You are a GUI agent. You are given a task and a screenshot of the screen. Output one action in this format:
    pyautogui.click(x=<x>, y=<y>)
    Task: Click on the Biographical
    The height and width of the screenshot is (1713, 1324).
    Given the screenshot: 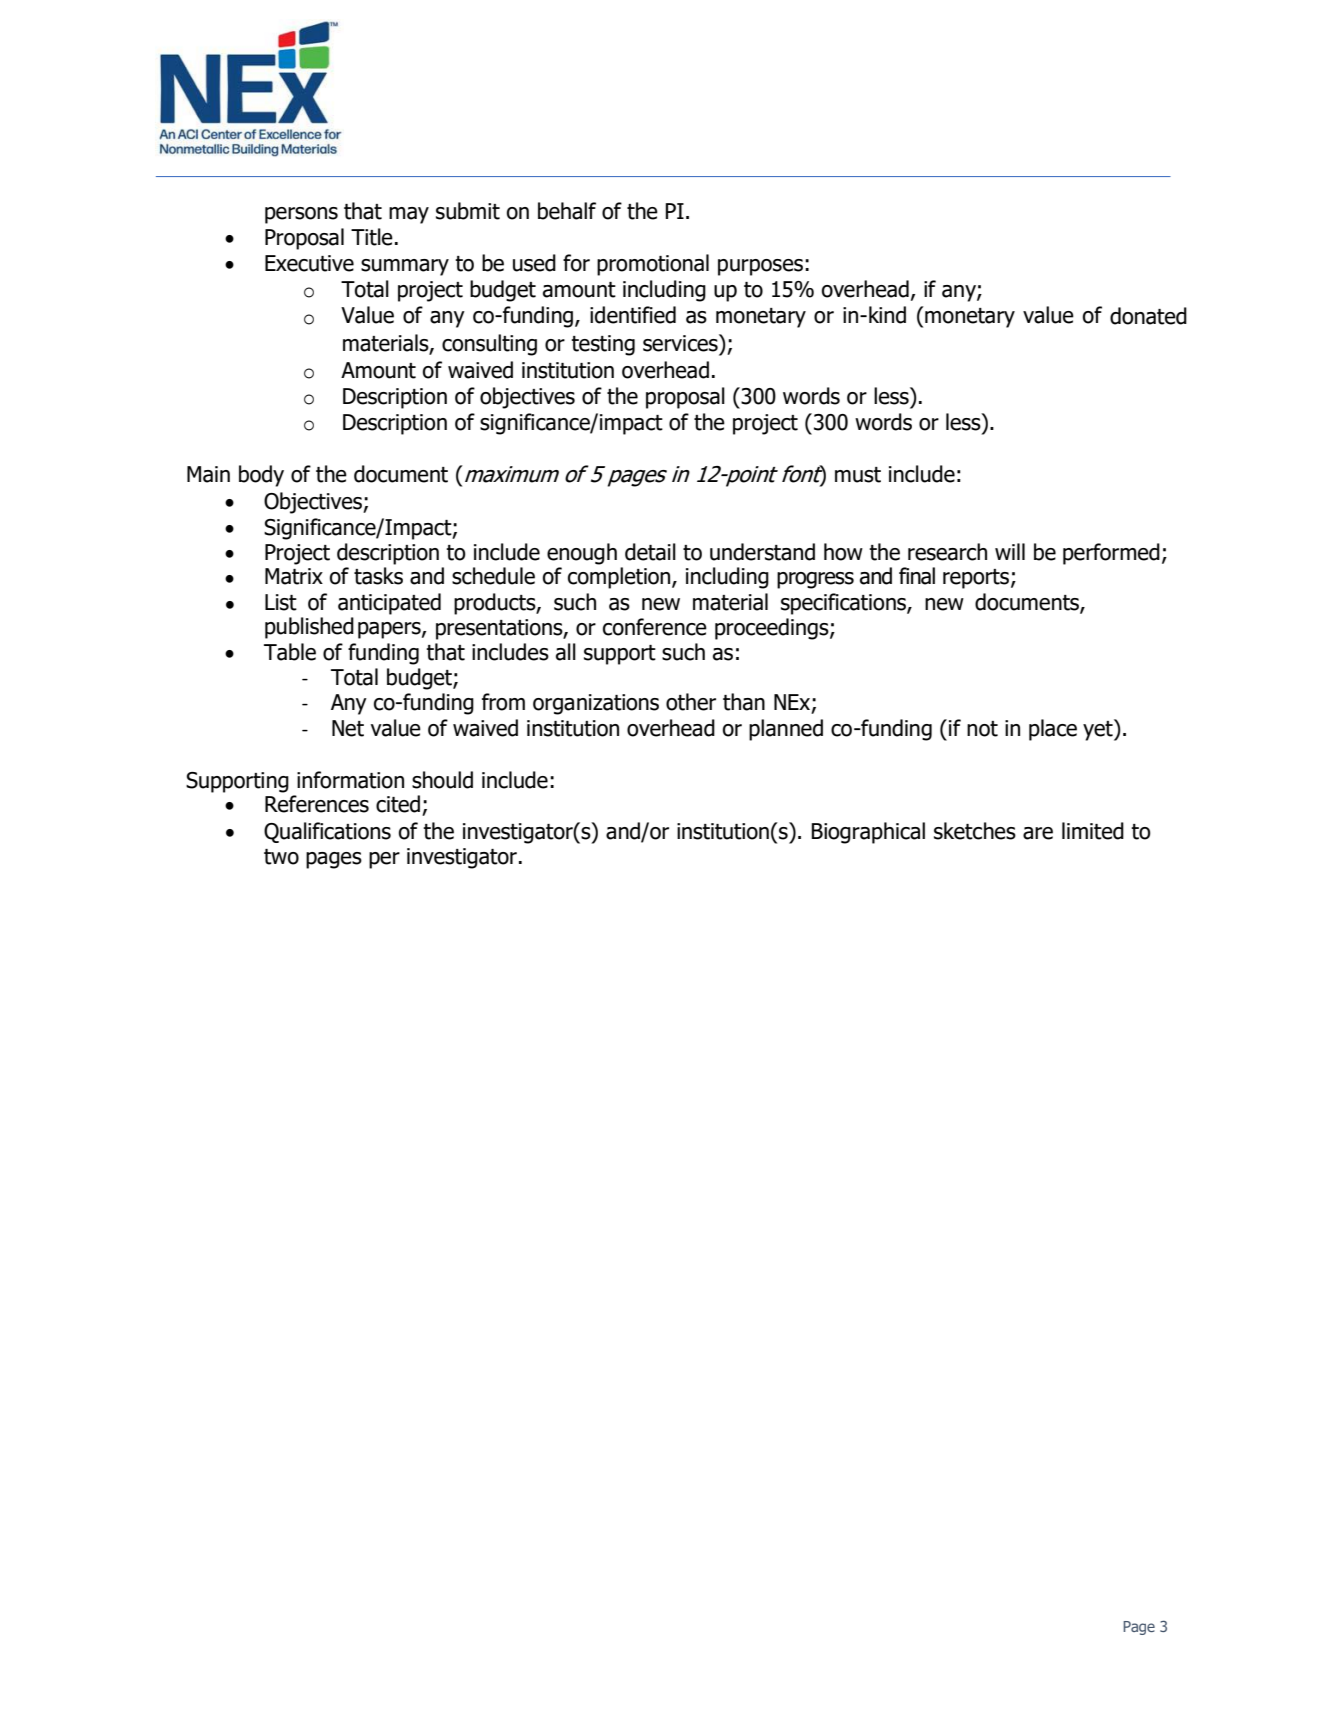 What is the action you would take?
    pyautogui.click(x=868, y=833)
